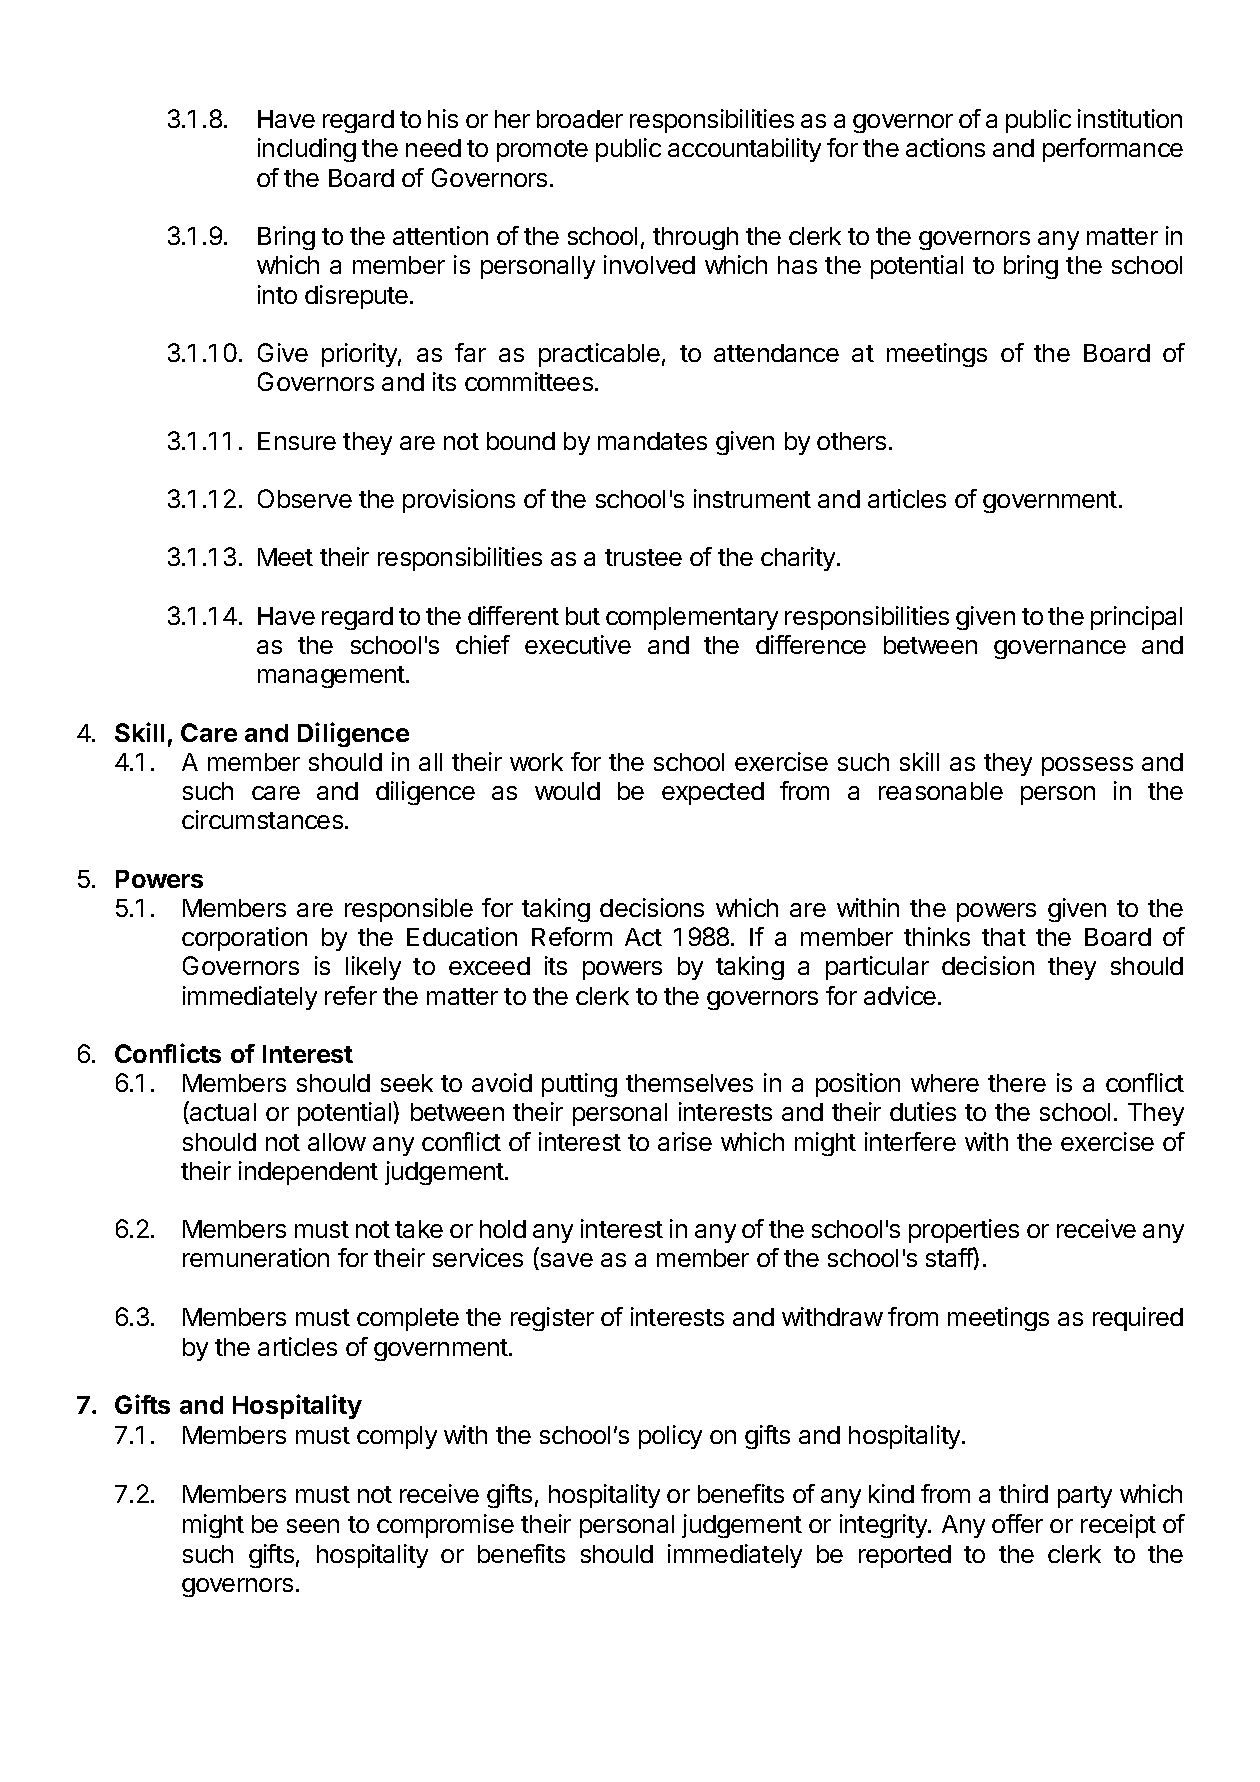 The width and height of the page is (1260, 1782). I want to click on arise, so click(685, 1141).
